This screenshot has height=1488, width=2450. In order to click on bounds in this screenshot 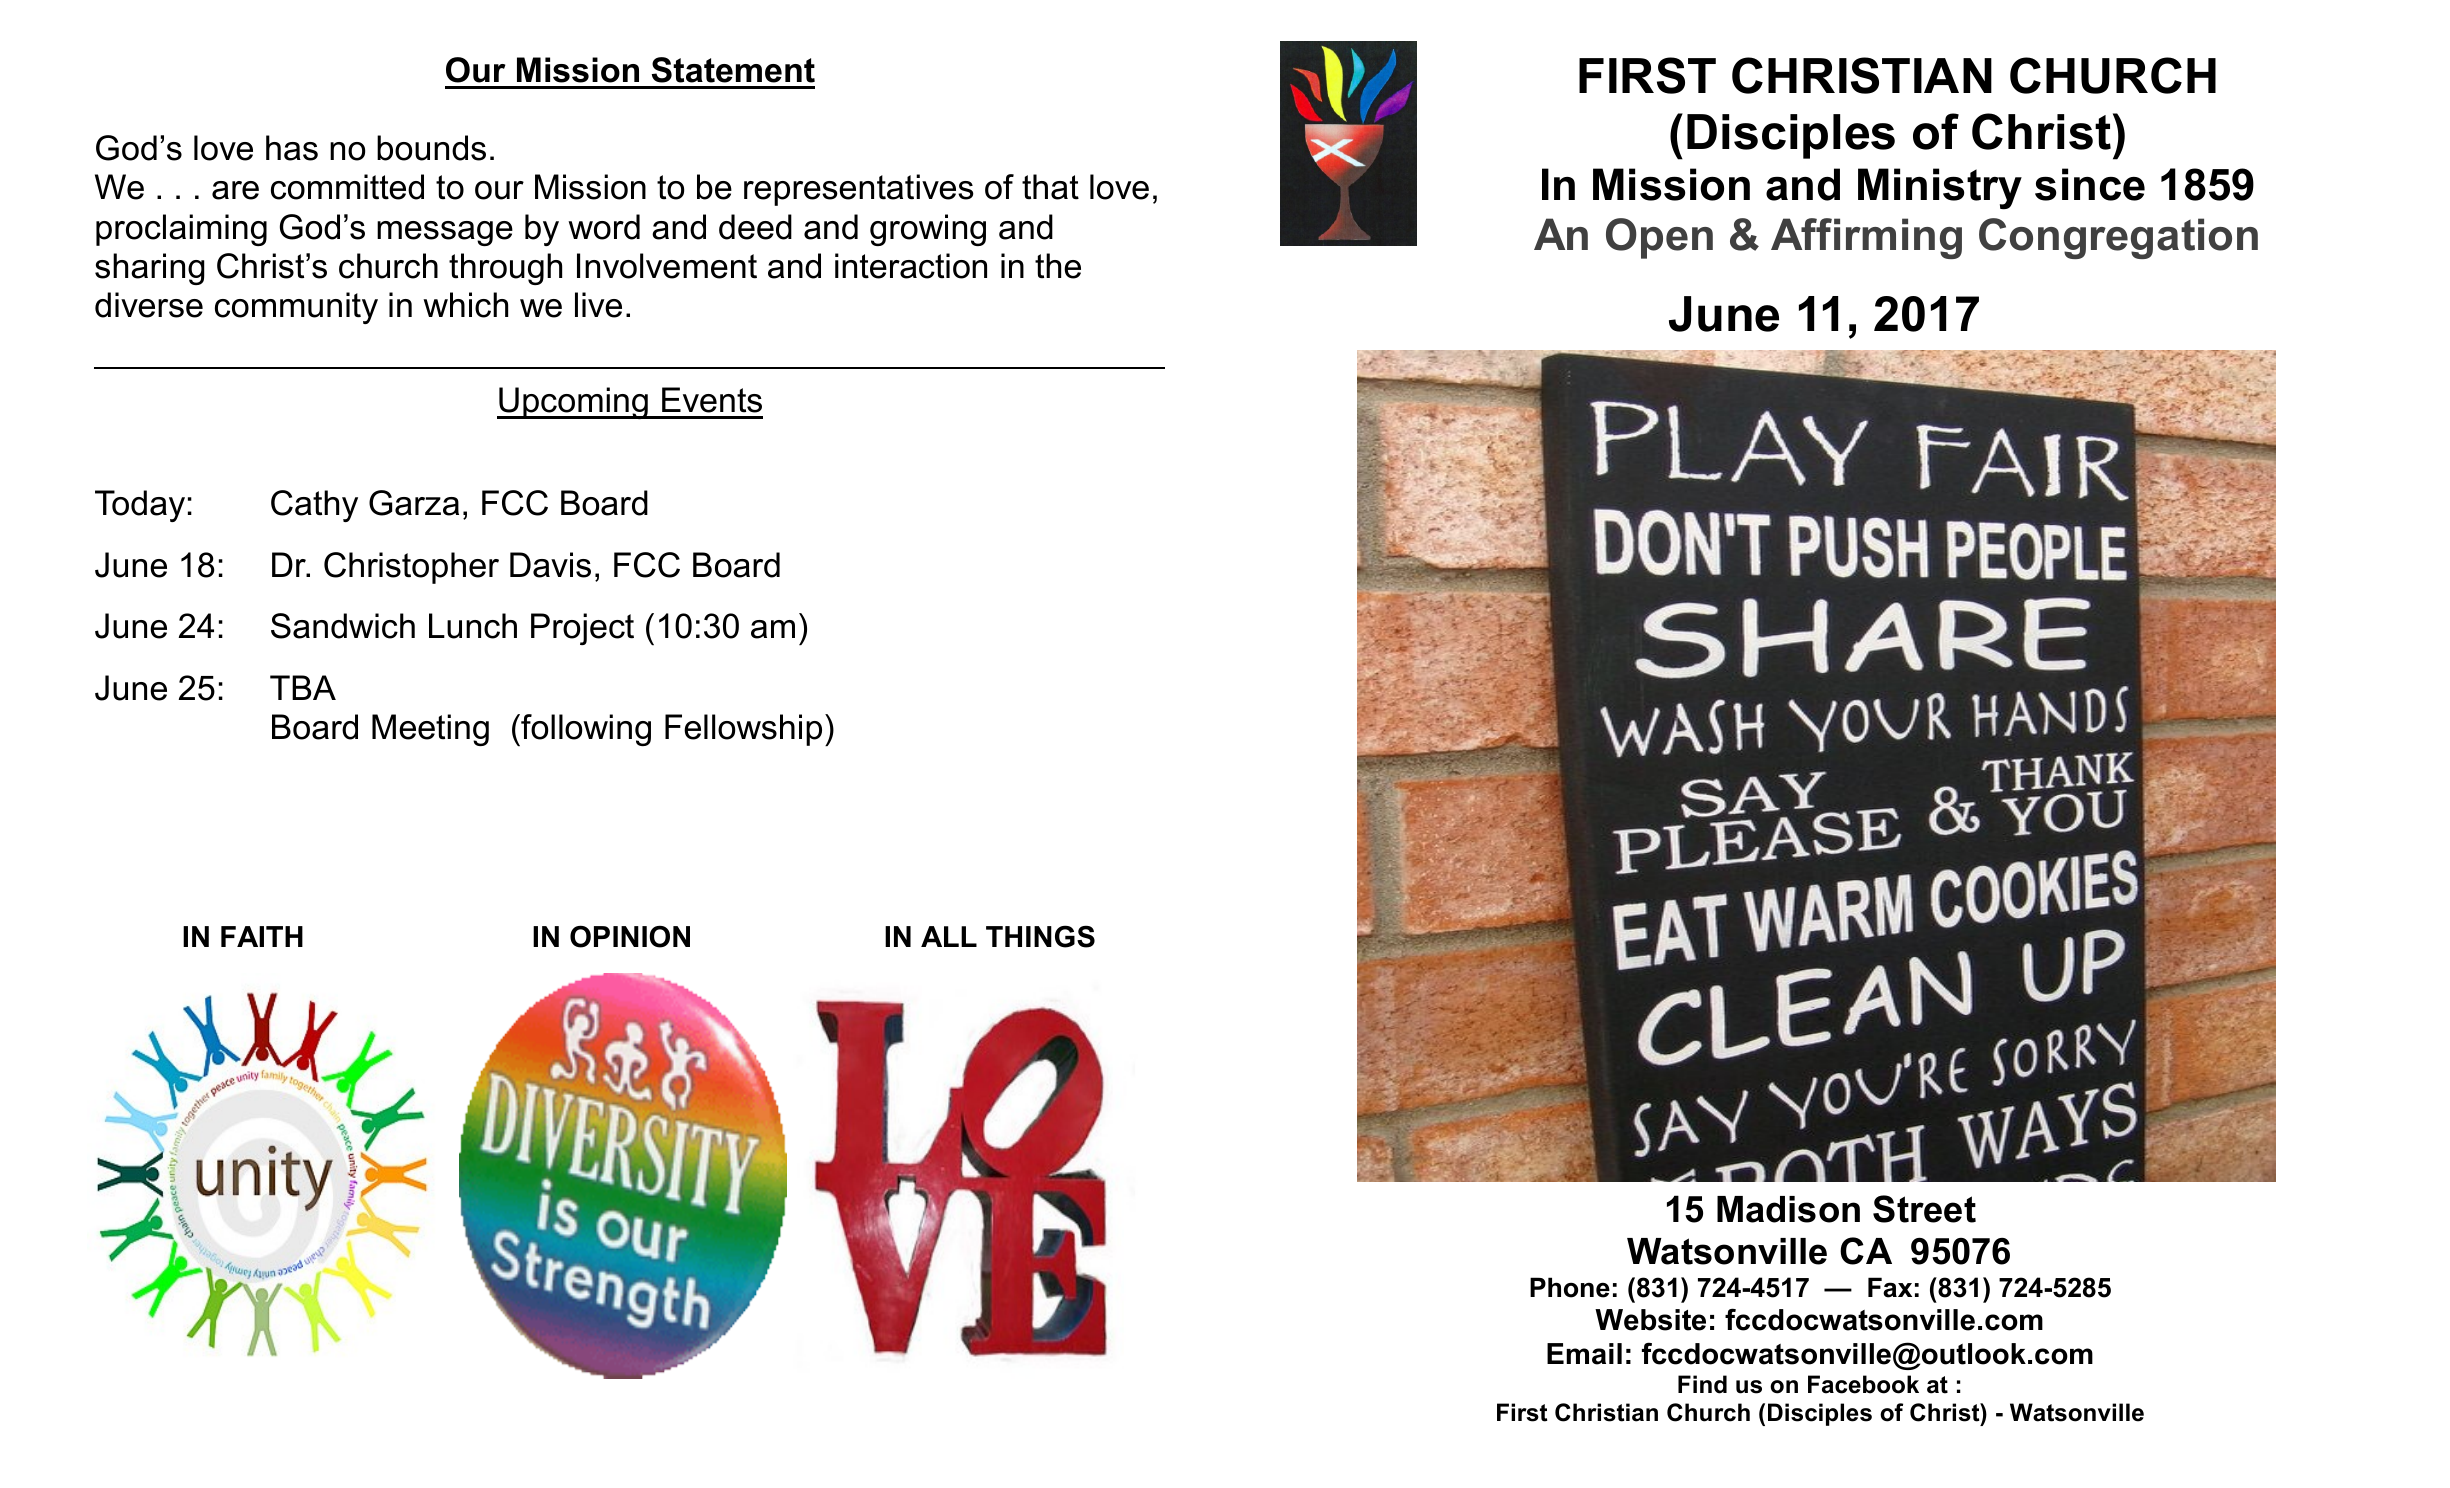, I will do `click(431, 148)`.
